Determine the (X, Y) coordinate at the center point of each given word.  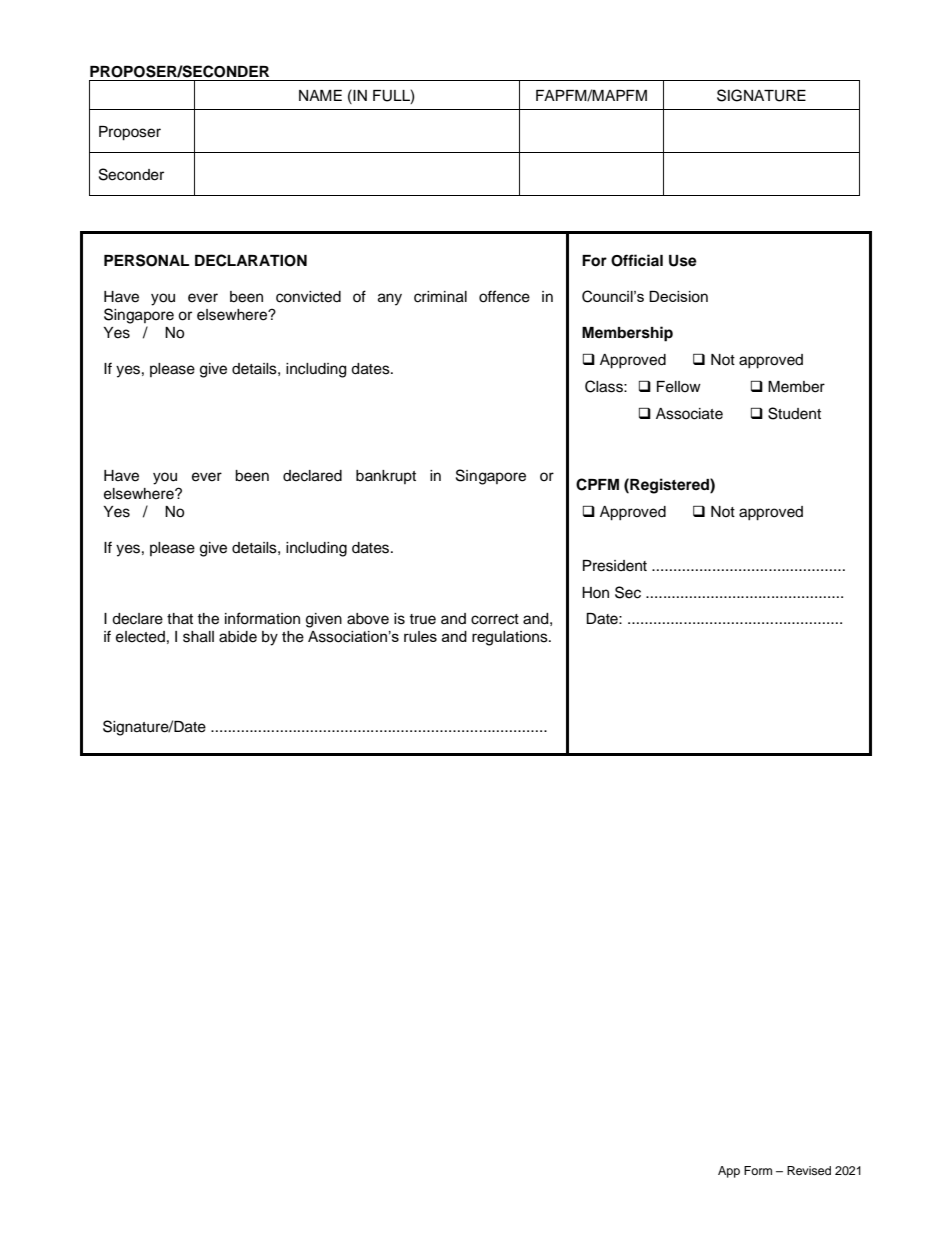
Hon (595, 592)
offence (504, 296)
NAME (320, 95)
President (615, 566)
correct (495, 619)
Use (683, 261)
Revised (809, 1170)
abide (238, 637)
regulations (511, 638)
